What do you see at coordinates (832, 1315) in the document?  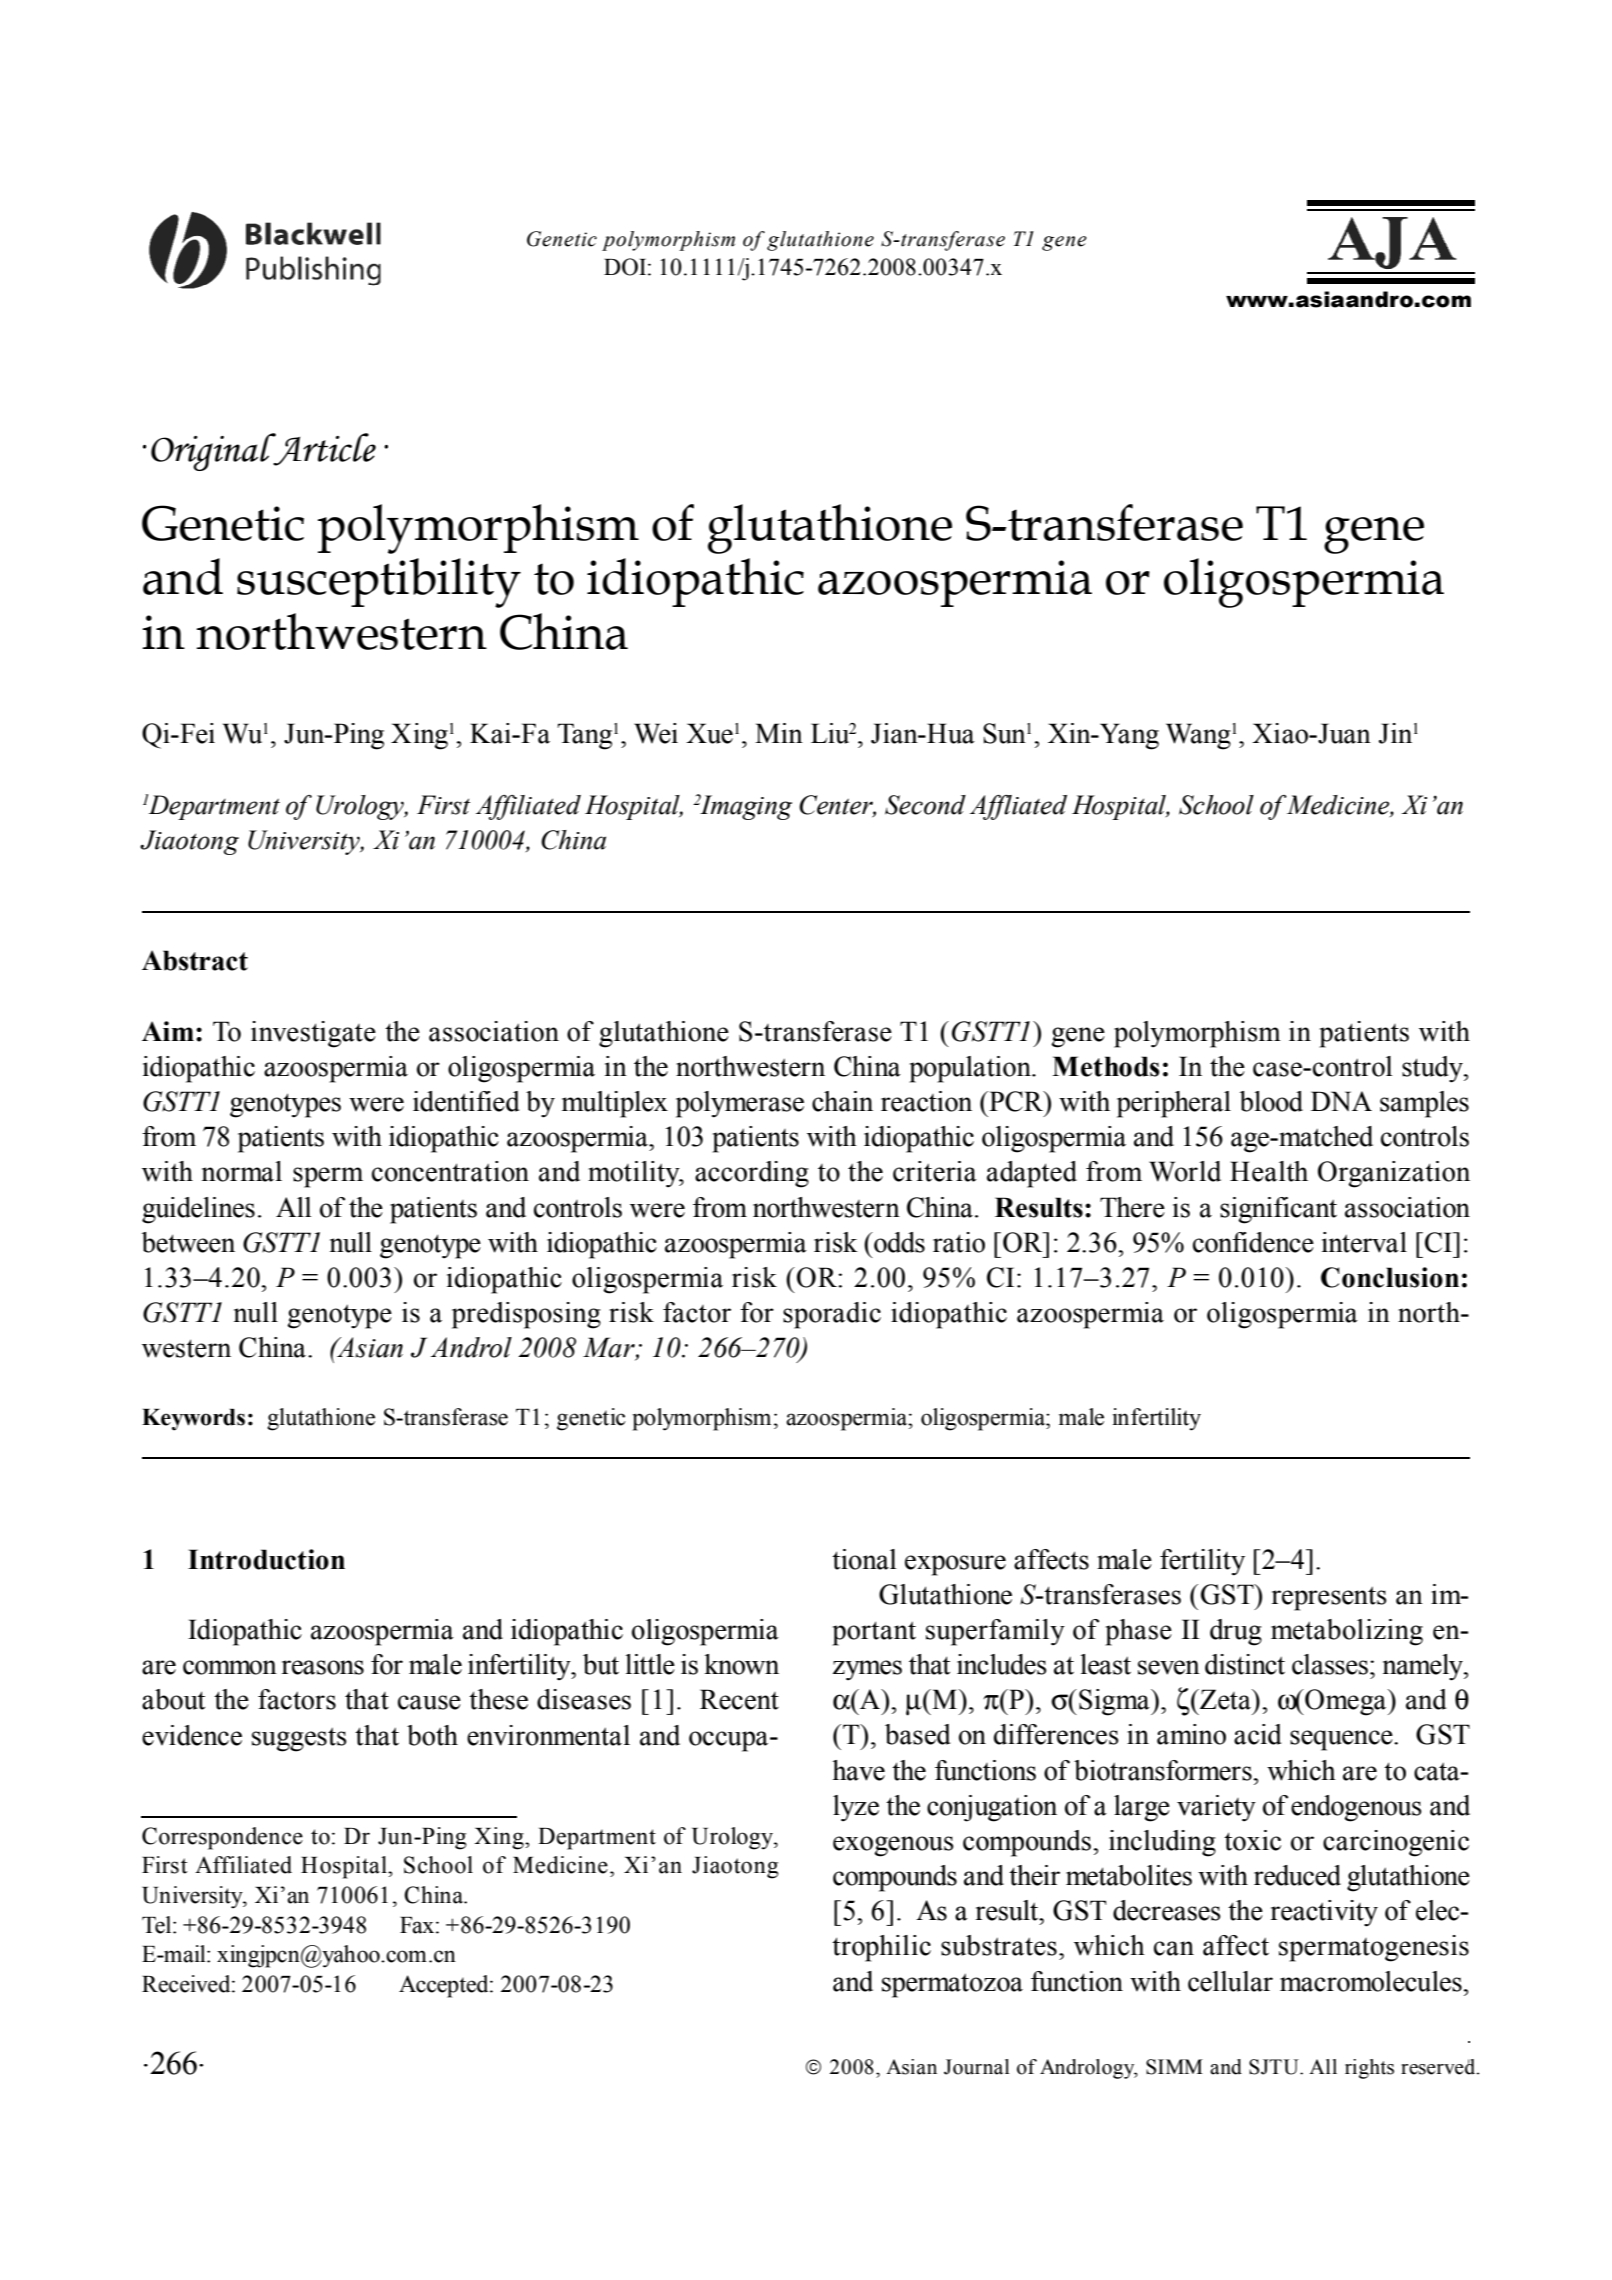 I see `sporadic` at bounding box center [832, 1315].
